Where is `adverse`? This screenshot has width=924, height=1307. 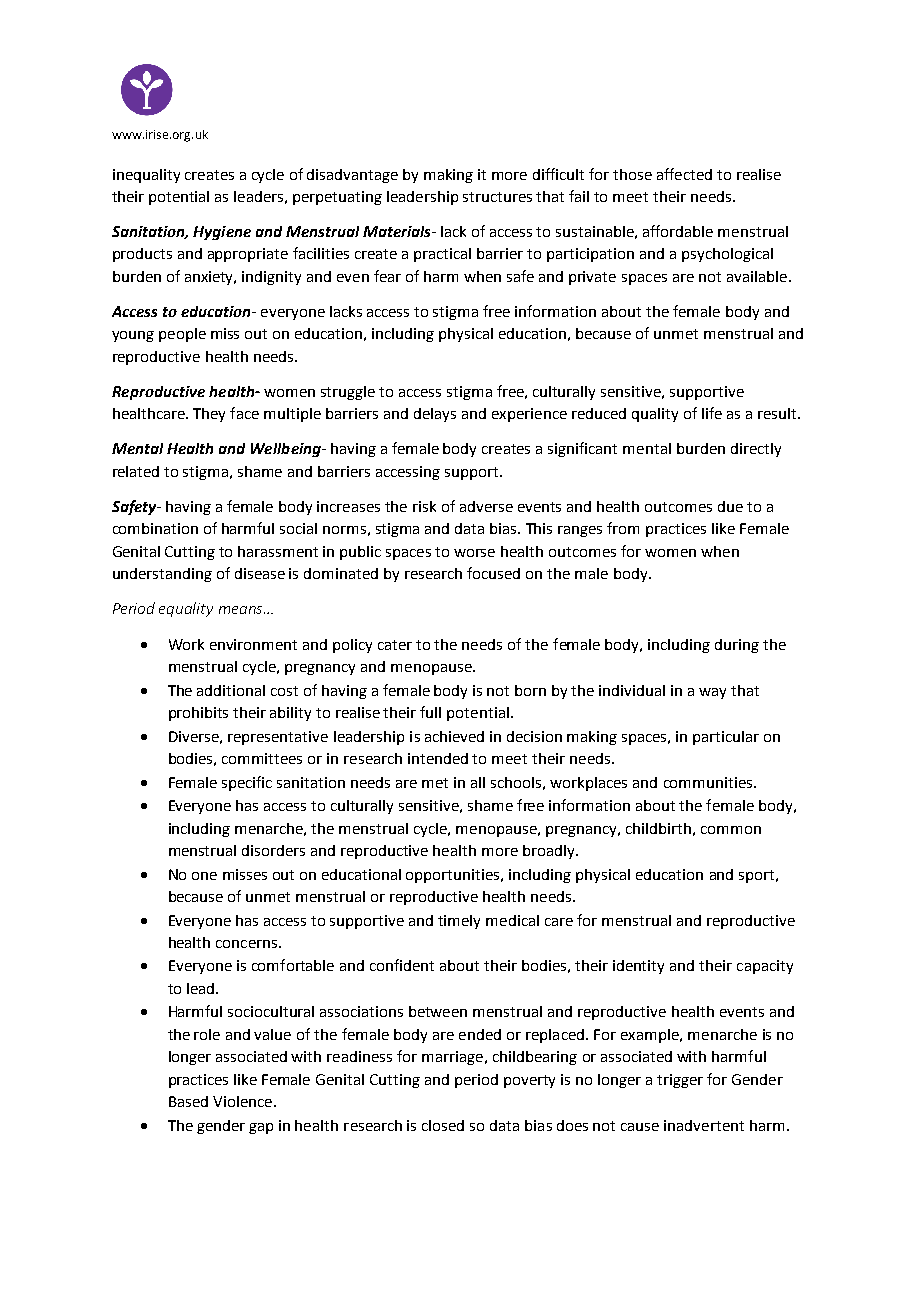 adverse is located at coordinates (486, 506).
